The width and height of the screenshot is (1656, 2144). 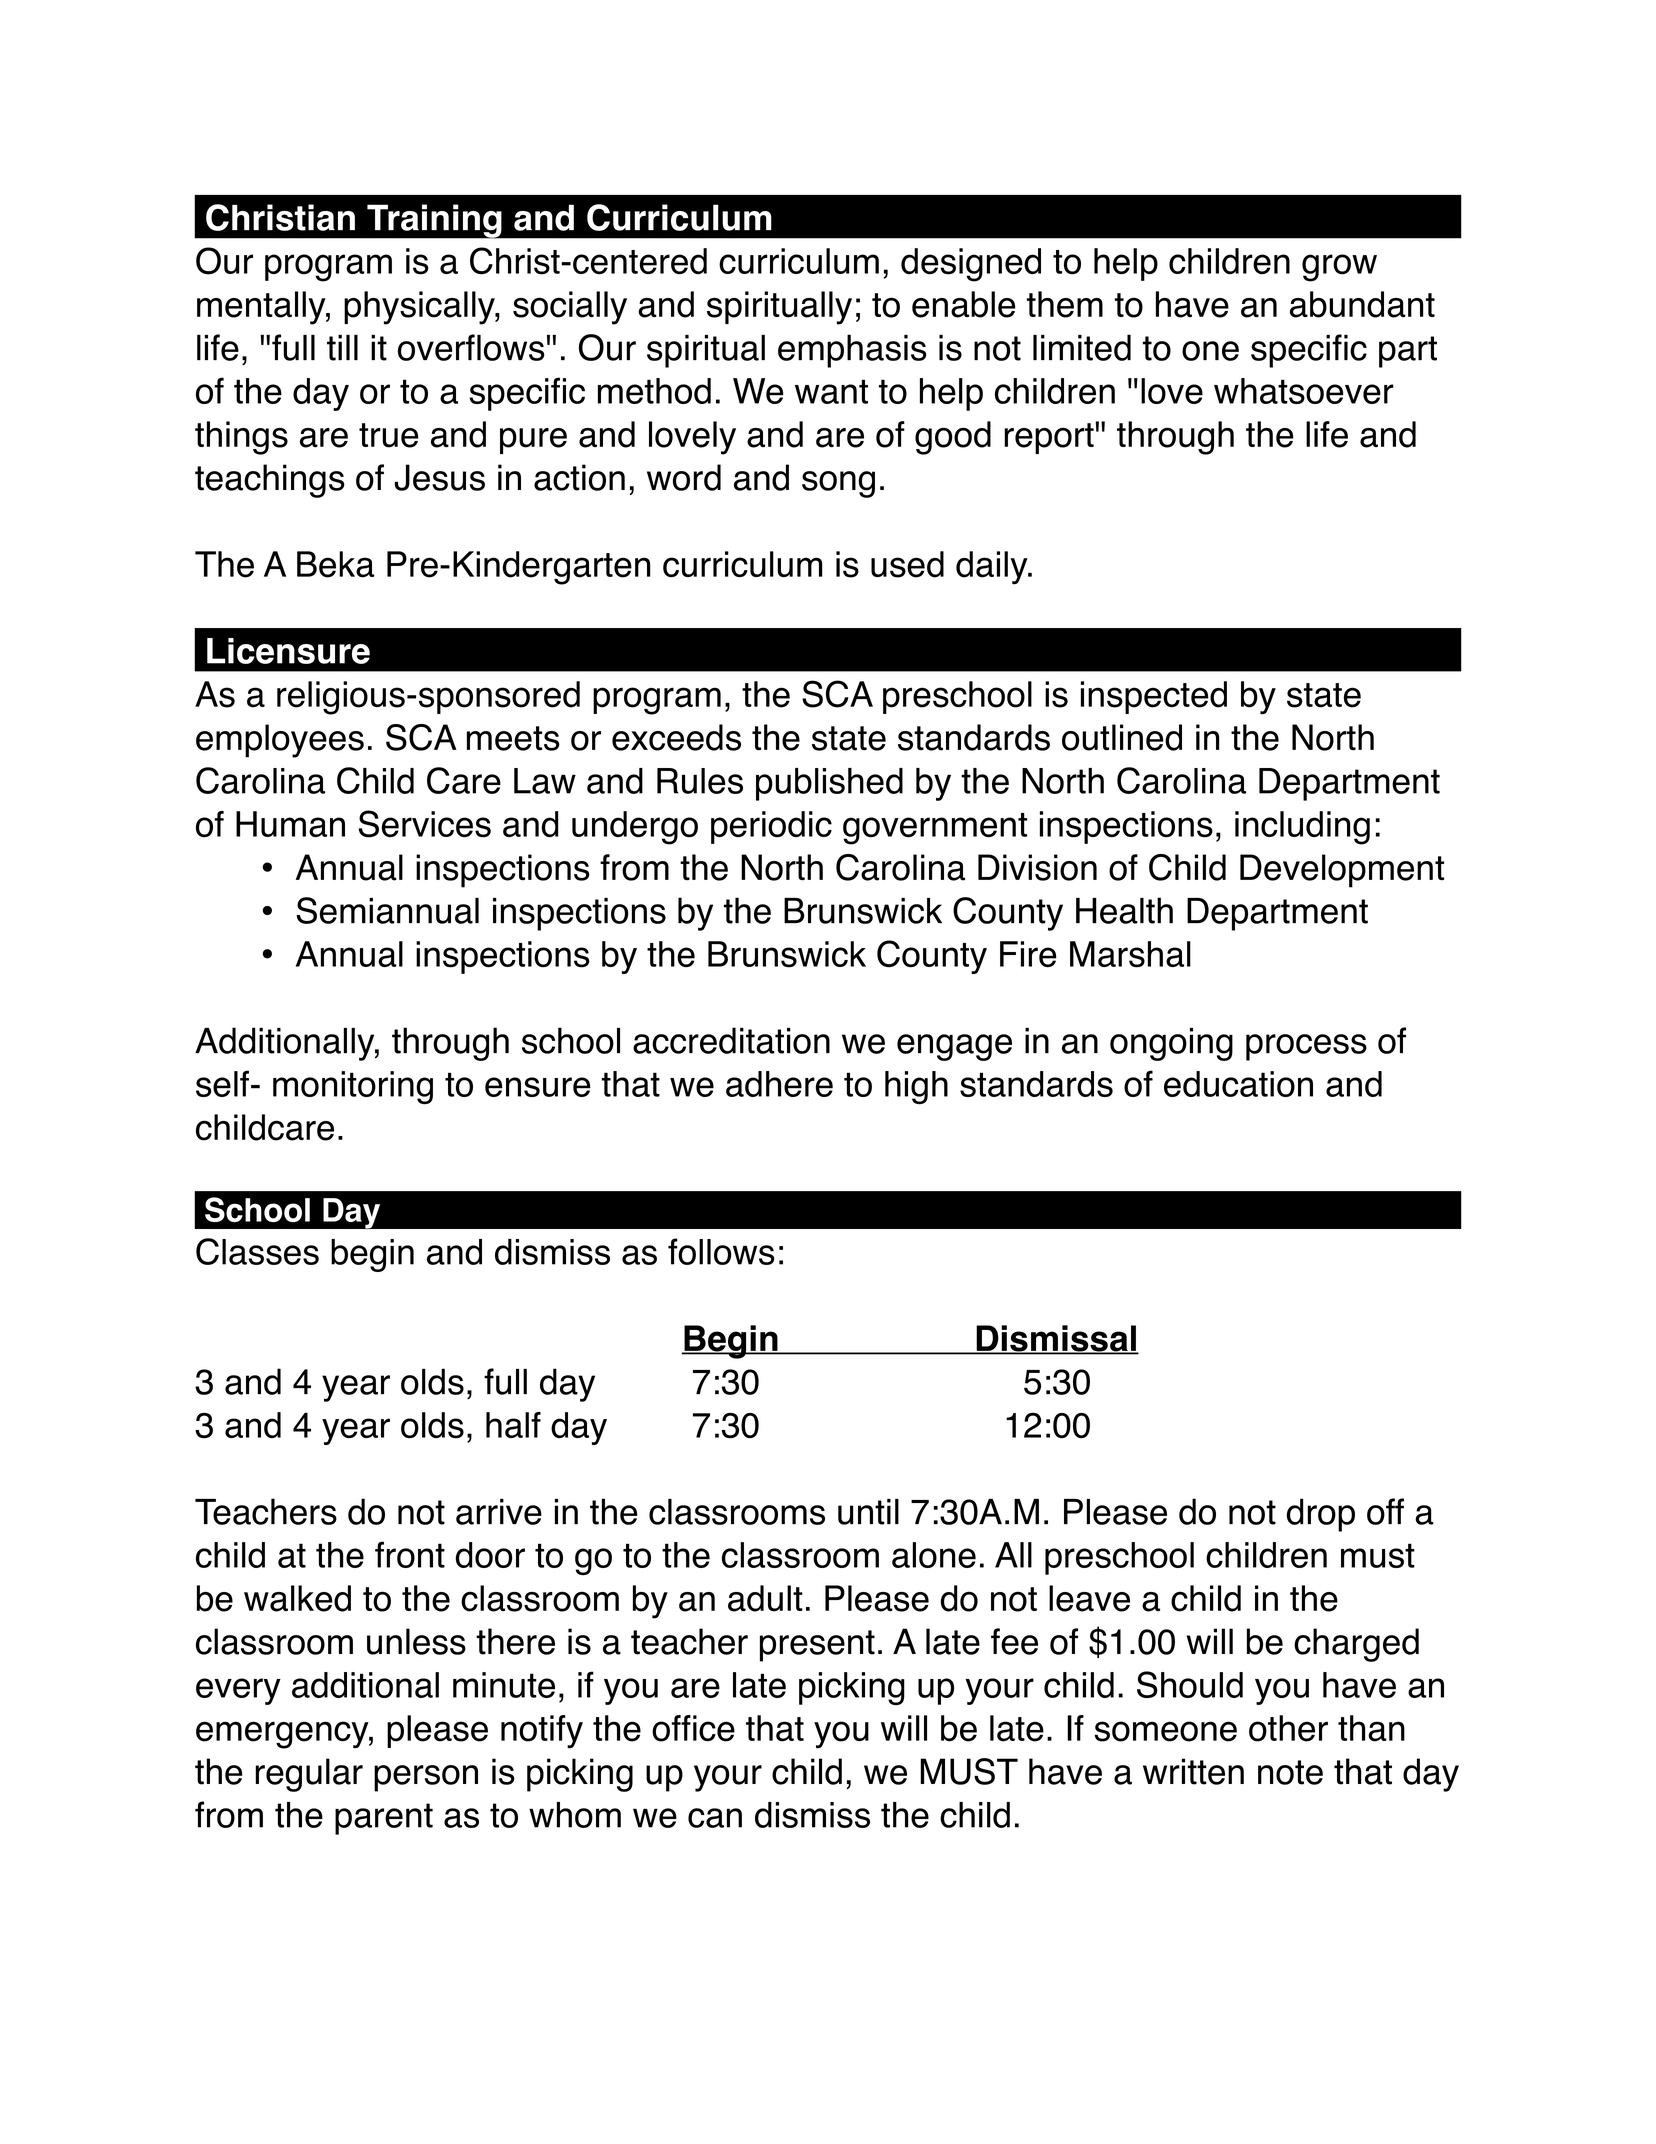 I want to click on grow, so click(x=1339, y=268).
